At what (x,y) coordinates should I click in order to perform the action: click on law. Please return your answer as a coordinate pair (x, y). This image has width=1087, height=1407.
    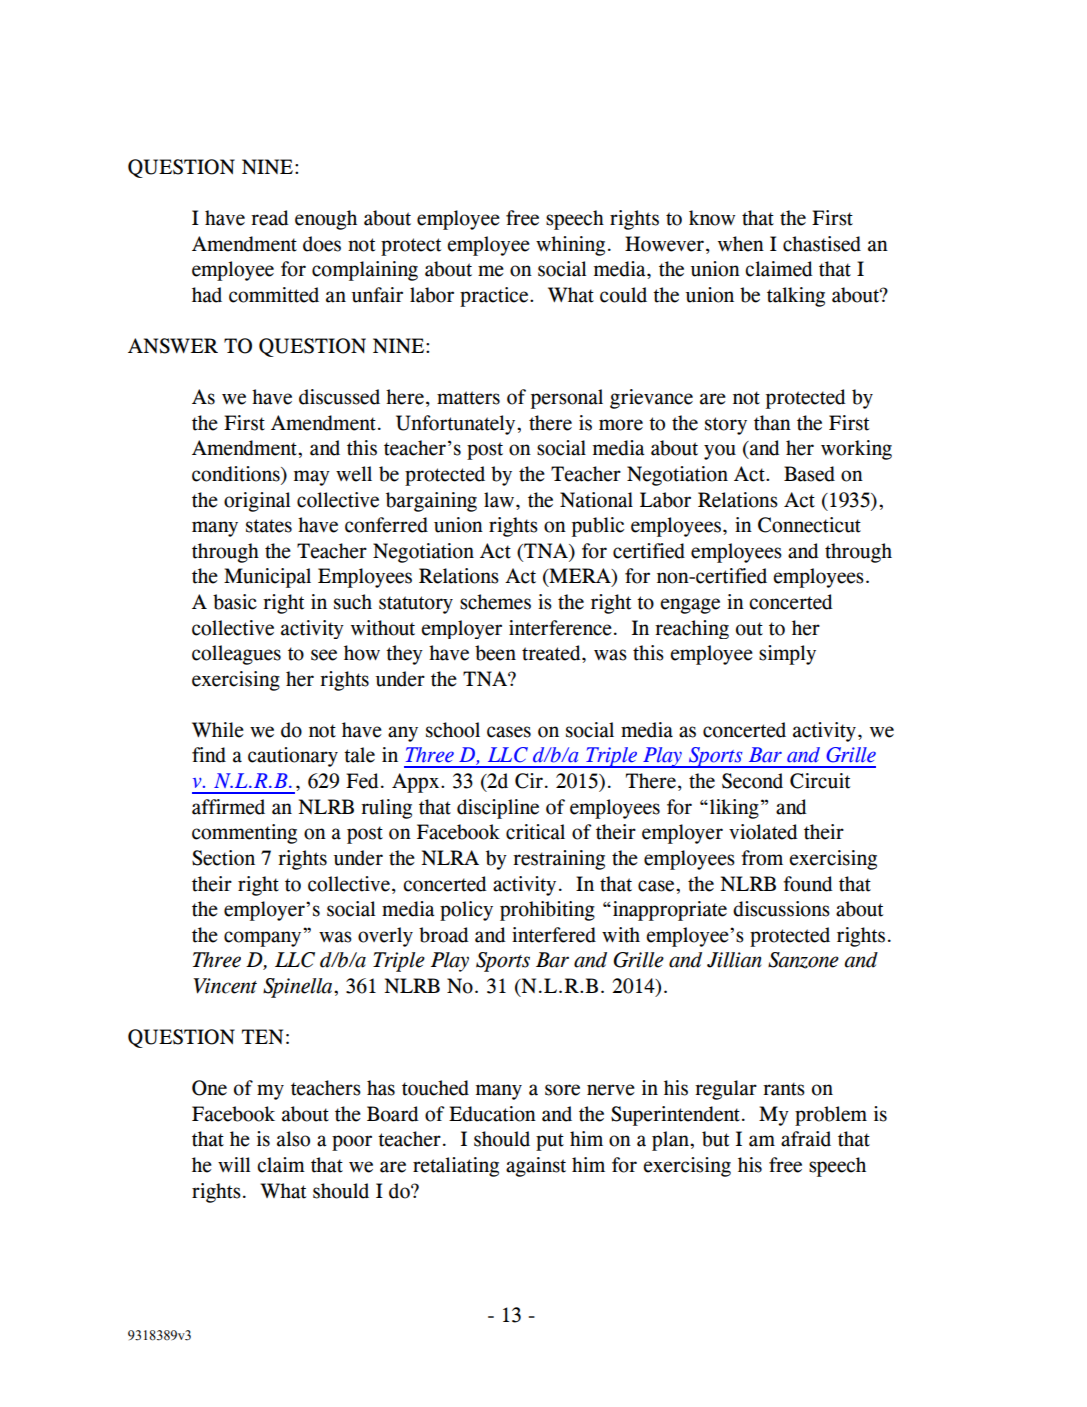
    Looking at the image, I should click on (500, 500).
